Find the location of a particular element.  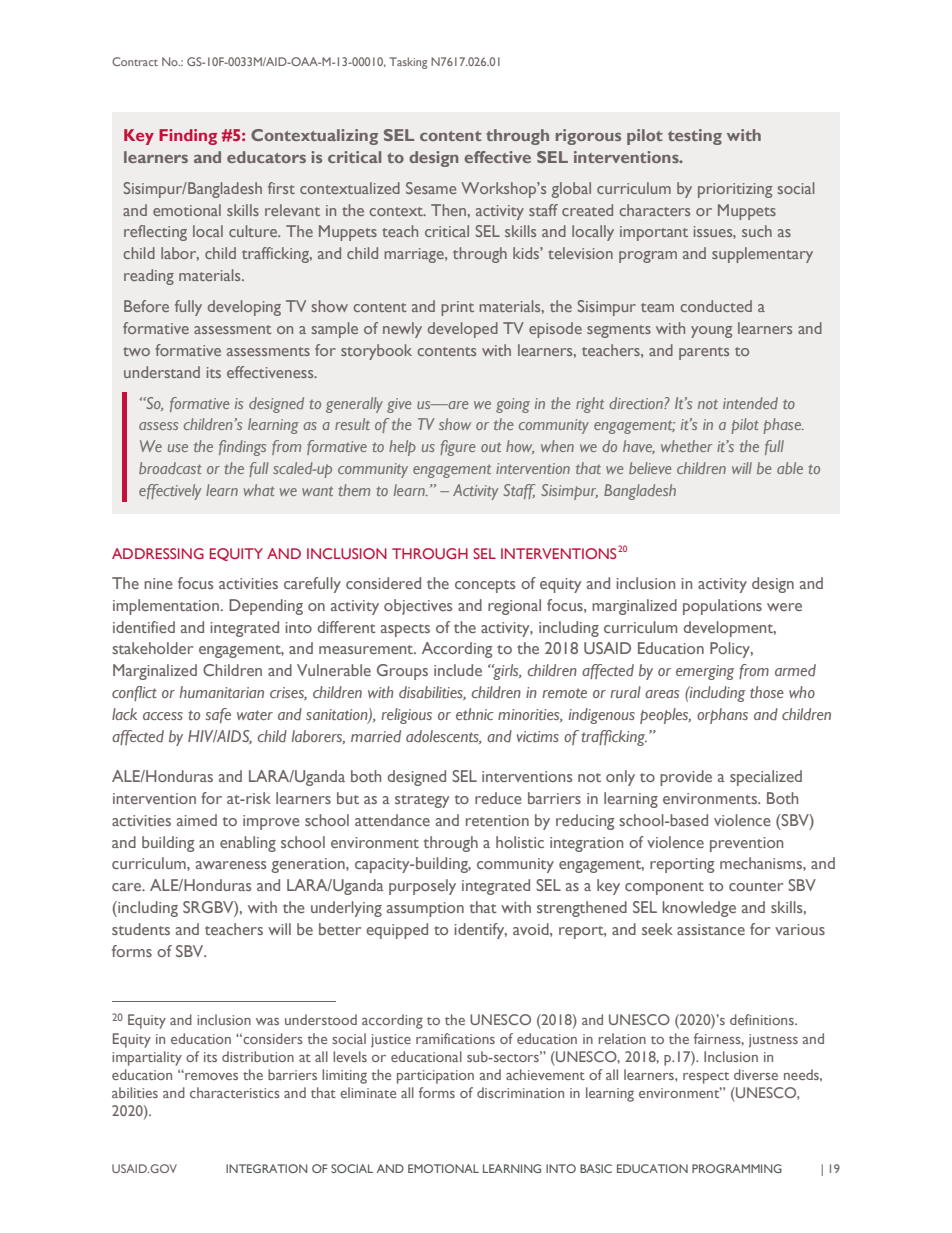

participation is located at coordinates (435, 1077).
